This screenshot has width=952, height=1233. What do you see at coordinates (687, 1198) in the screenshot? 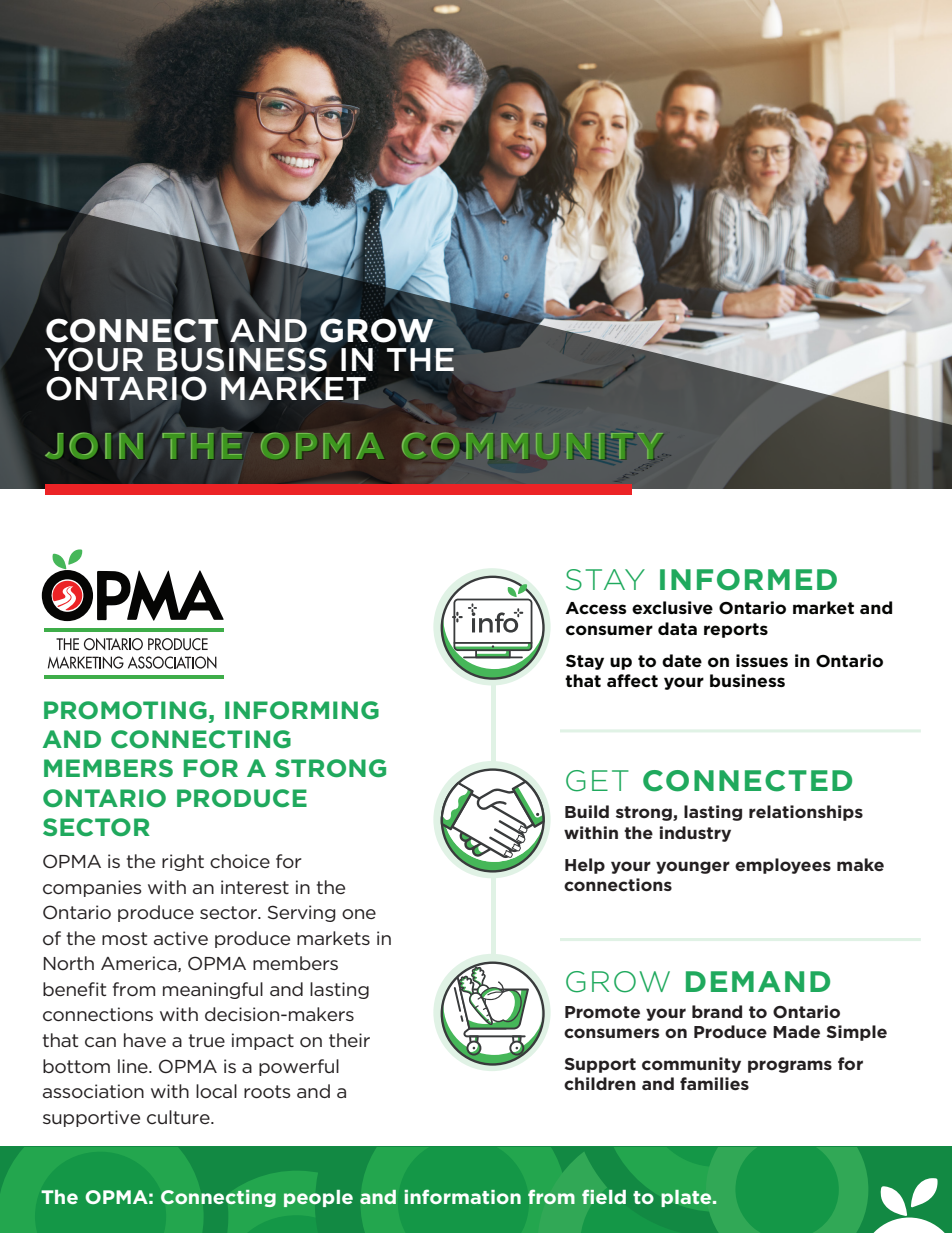
I see `plate` at bounding box center [687, 1198].
